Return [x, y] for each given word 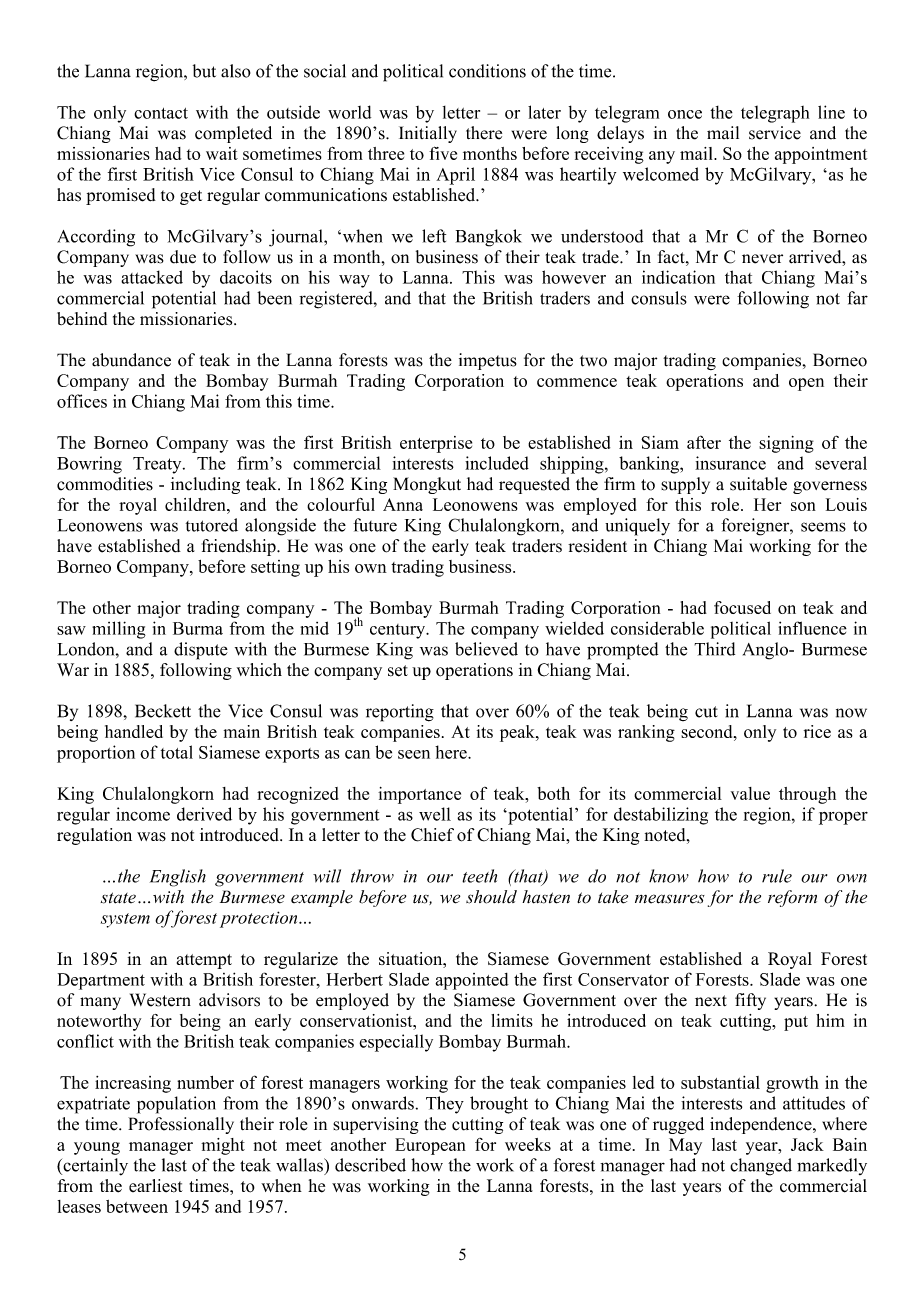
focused [742, 607]
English [178, 878]
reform [792, 898]
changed [761, 1167]
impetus [488, 361]
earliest [156, 1186]
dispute [201, 651]
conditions [487, 71]
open [806, 384]
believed [486, 649]
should [491, 897]
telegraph [775, 114]
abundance [131, 360]
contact [161, 113]
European [430, 1146]
